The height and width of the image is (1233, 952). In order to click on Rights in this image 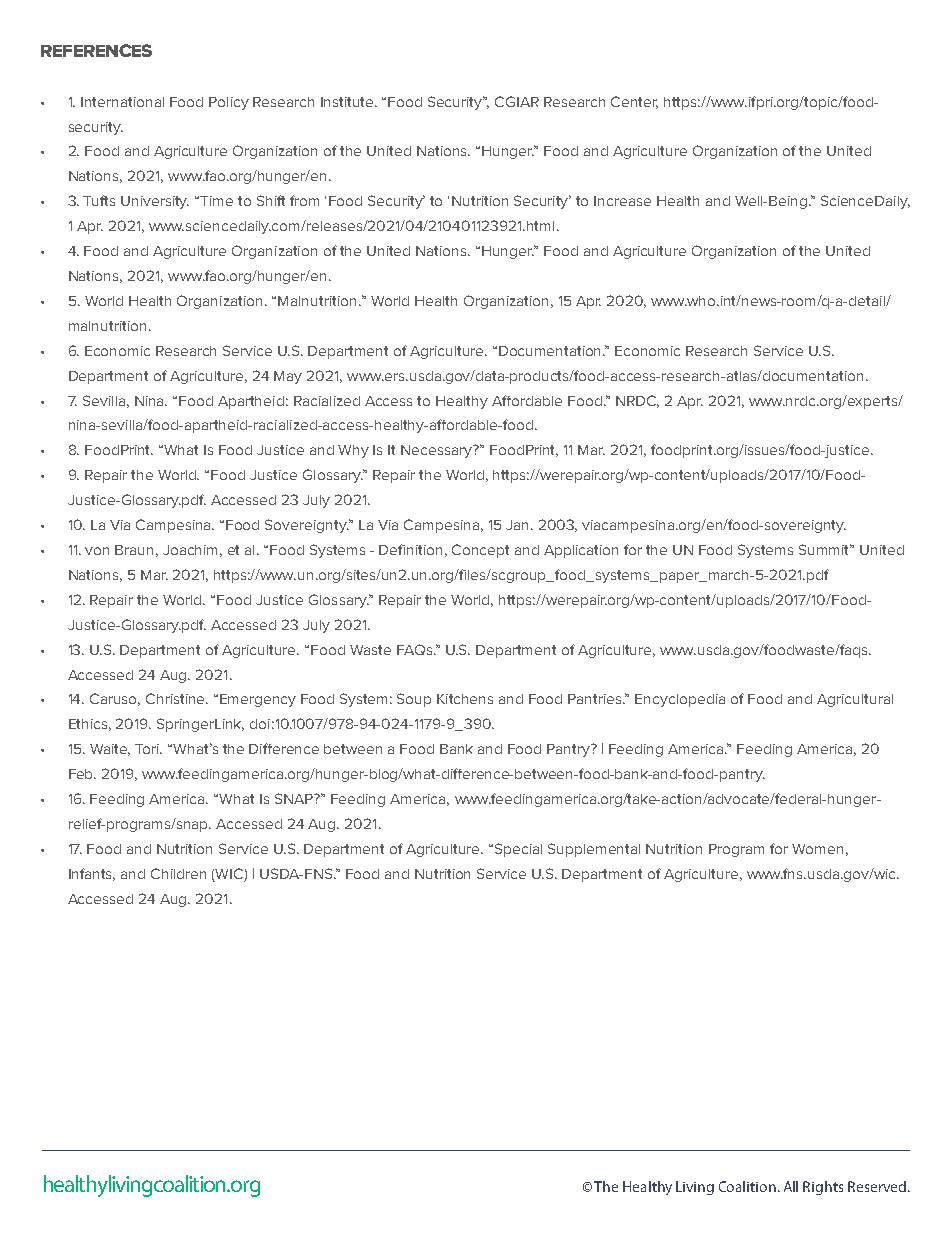, I will do `click(823, 1188)`.
